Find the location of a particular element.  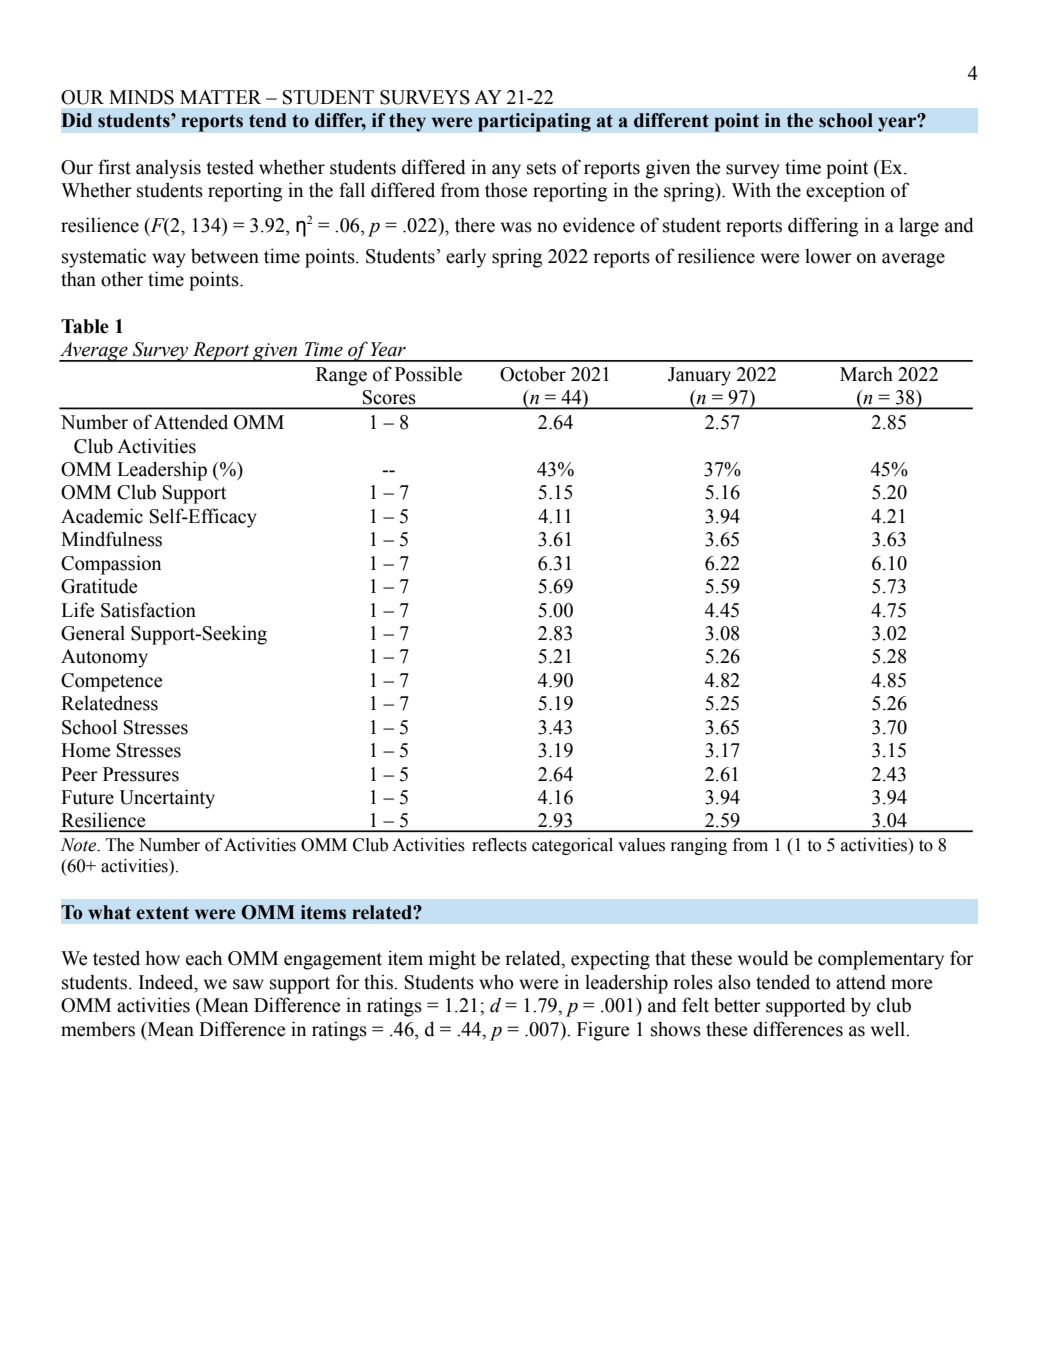

saw is located at coordinates (248, 984).
